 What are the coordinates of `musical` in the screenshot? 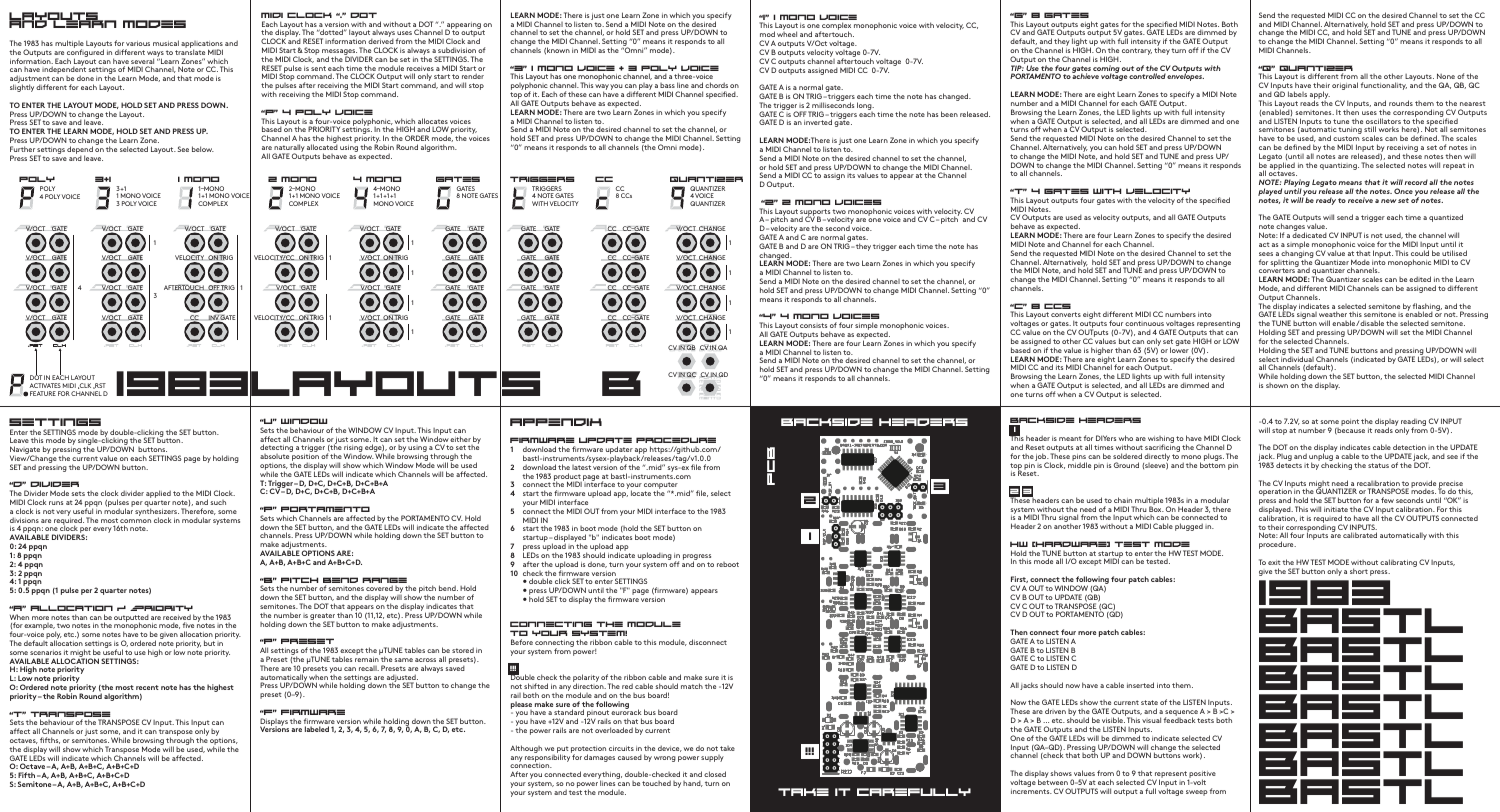 It's located at (166, 43).
